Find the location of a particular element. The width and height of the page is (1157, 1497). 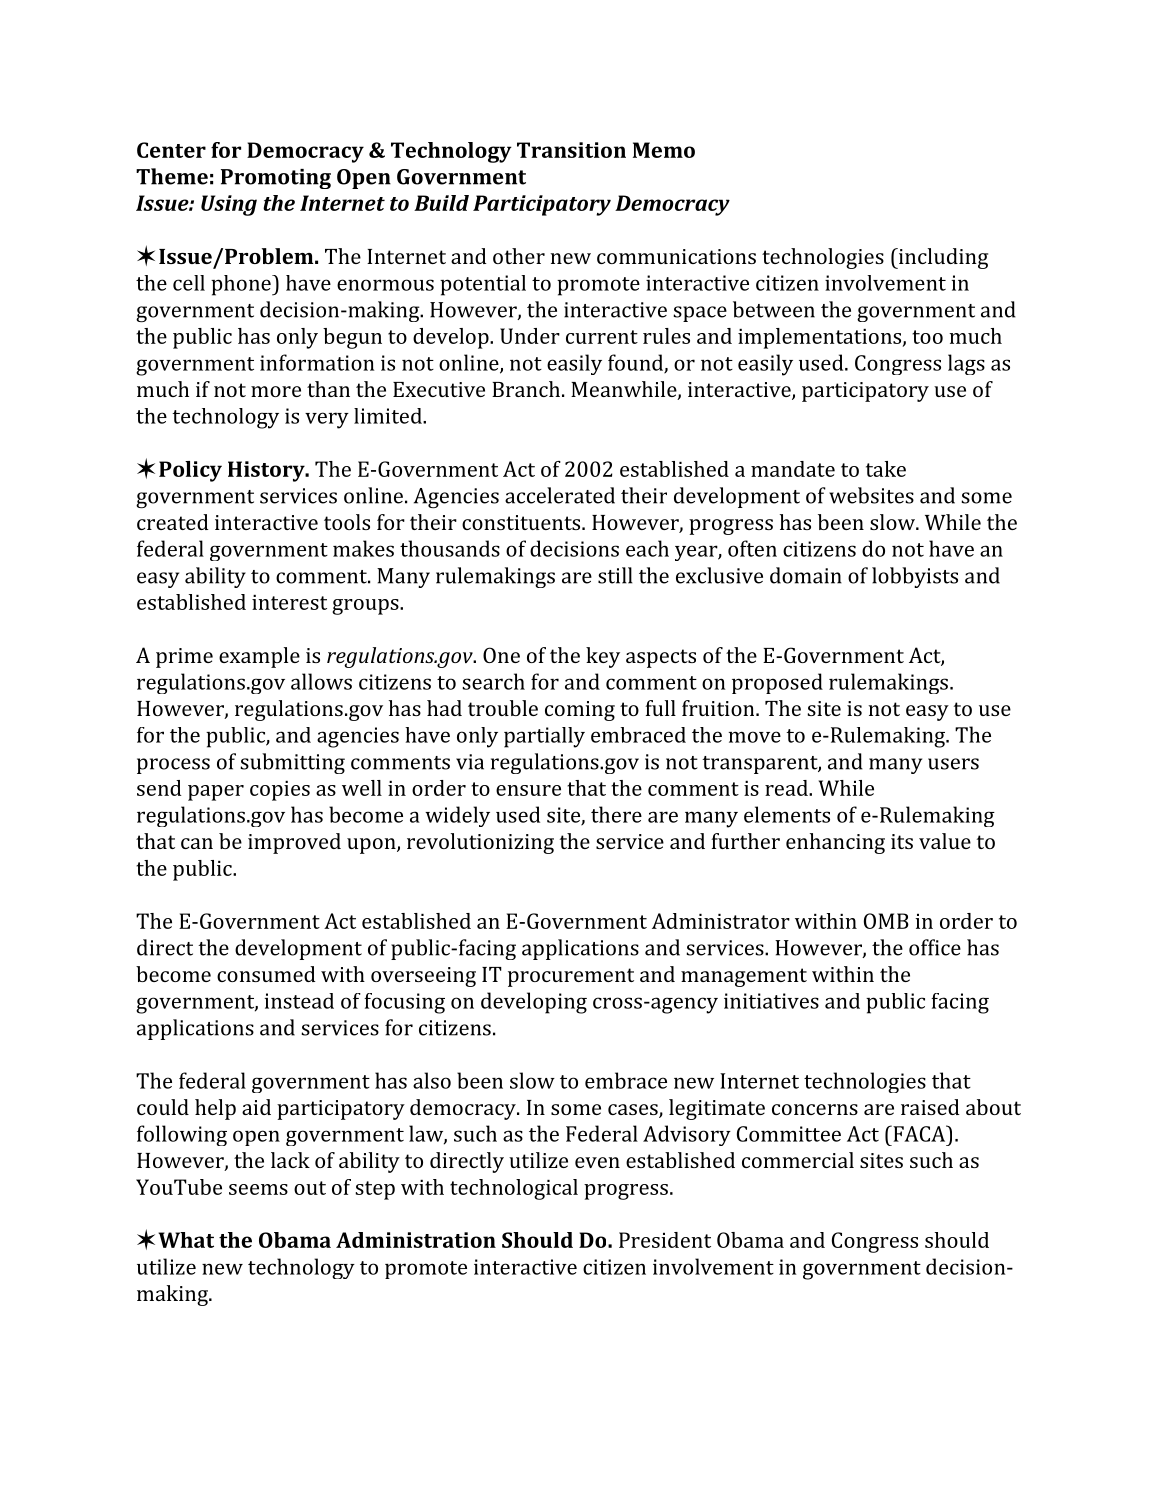

including is located at coordinates (942, 258).
